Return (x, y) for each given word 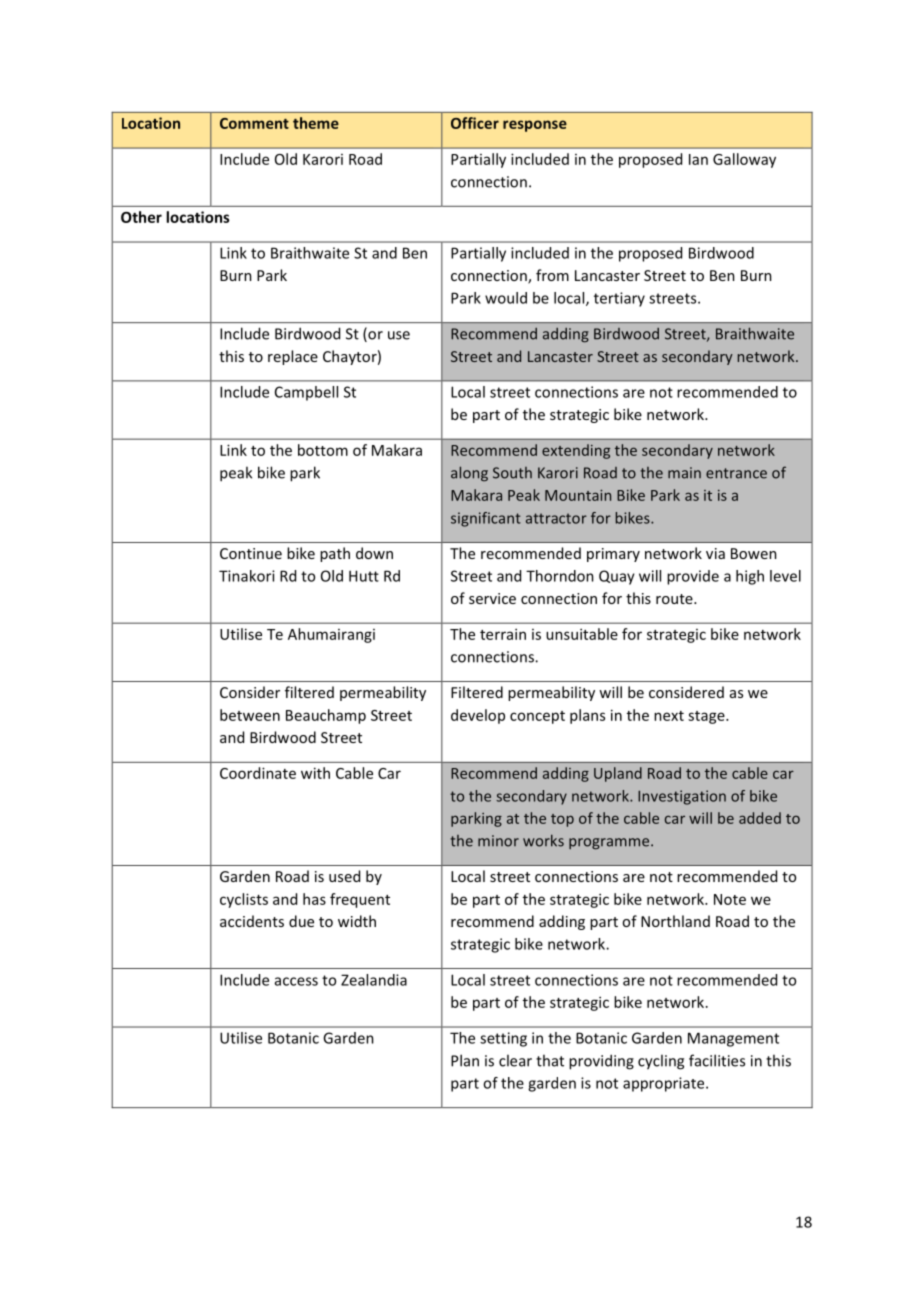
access (296, 981)
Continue (251, 553)
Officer (475, 123)
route (675, 599)
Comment (254, 123)
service (492, 598)
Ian (698, 159)
